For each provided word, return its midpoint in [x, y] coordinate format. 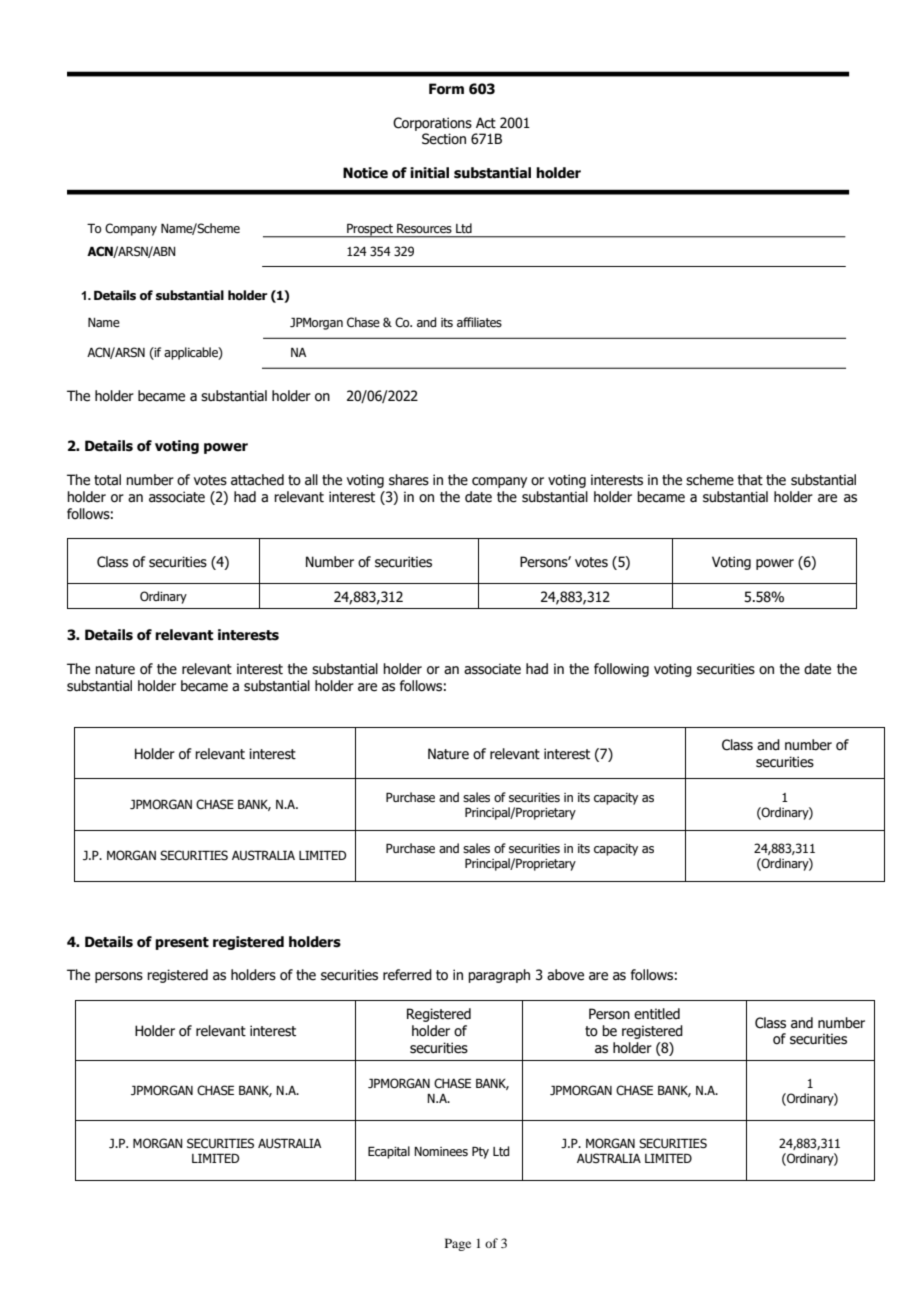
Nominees [441, 1151]
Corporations [432, 124]
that [750, 479]
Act [486, 123]
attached [257, 480]
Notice [365, 173]
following [621, 670]
